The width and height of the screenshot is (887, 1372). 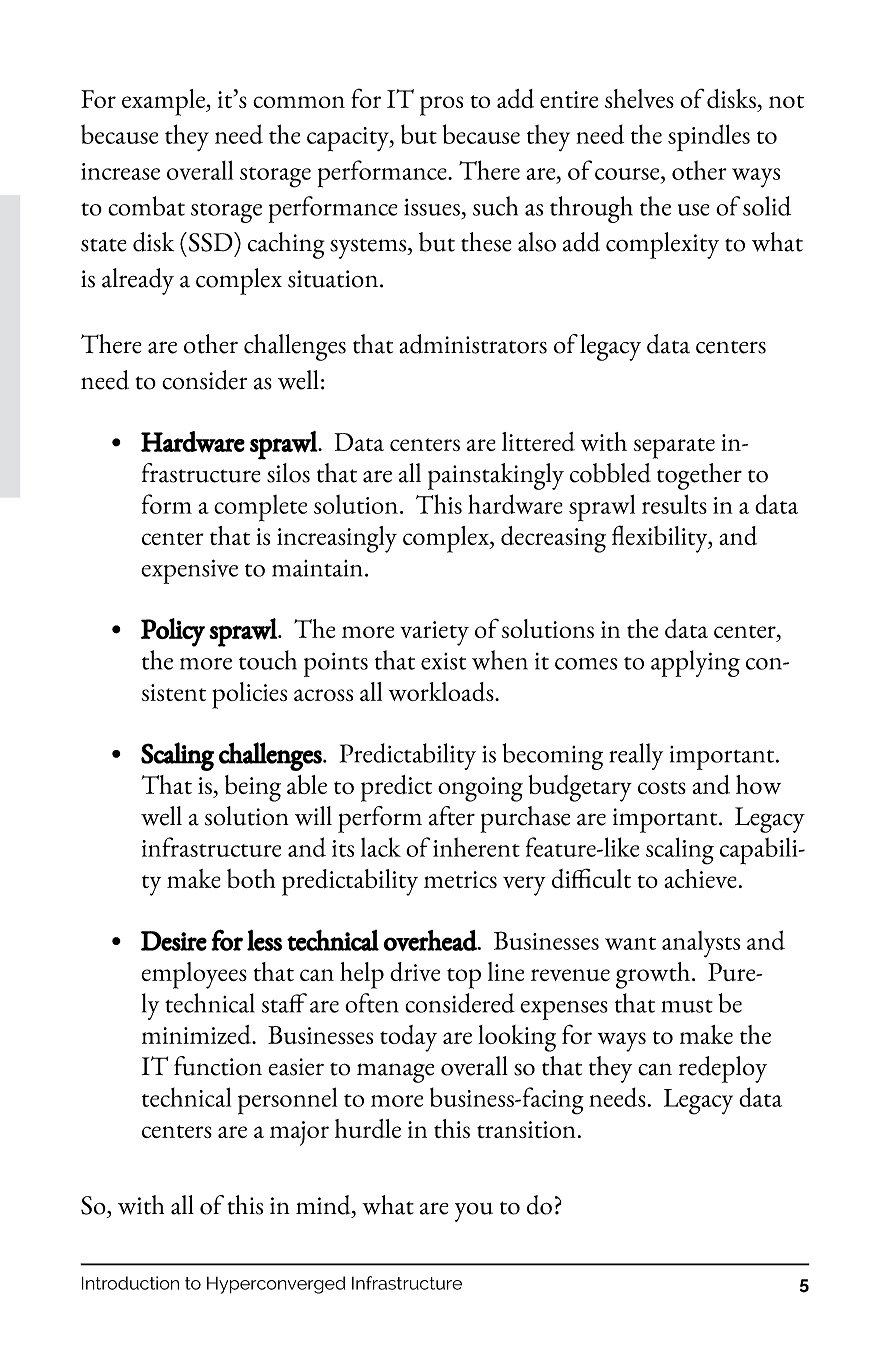 What do you see at coordinates (460, 879) in the screenshot?
I see `metrics` at bounding box center [460, 879].
